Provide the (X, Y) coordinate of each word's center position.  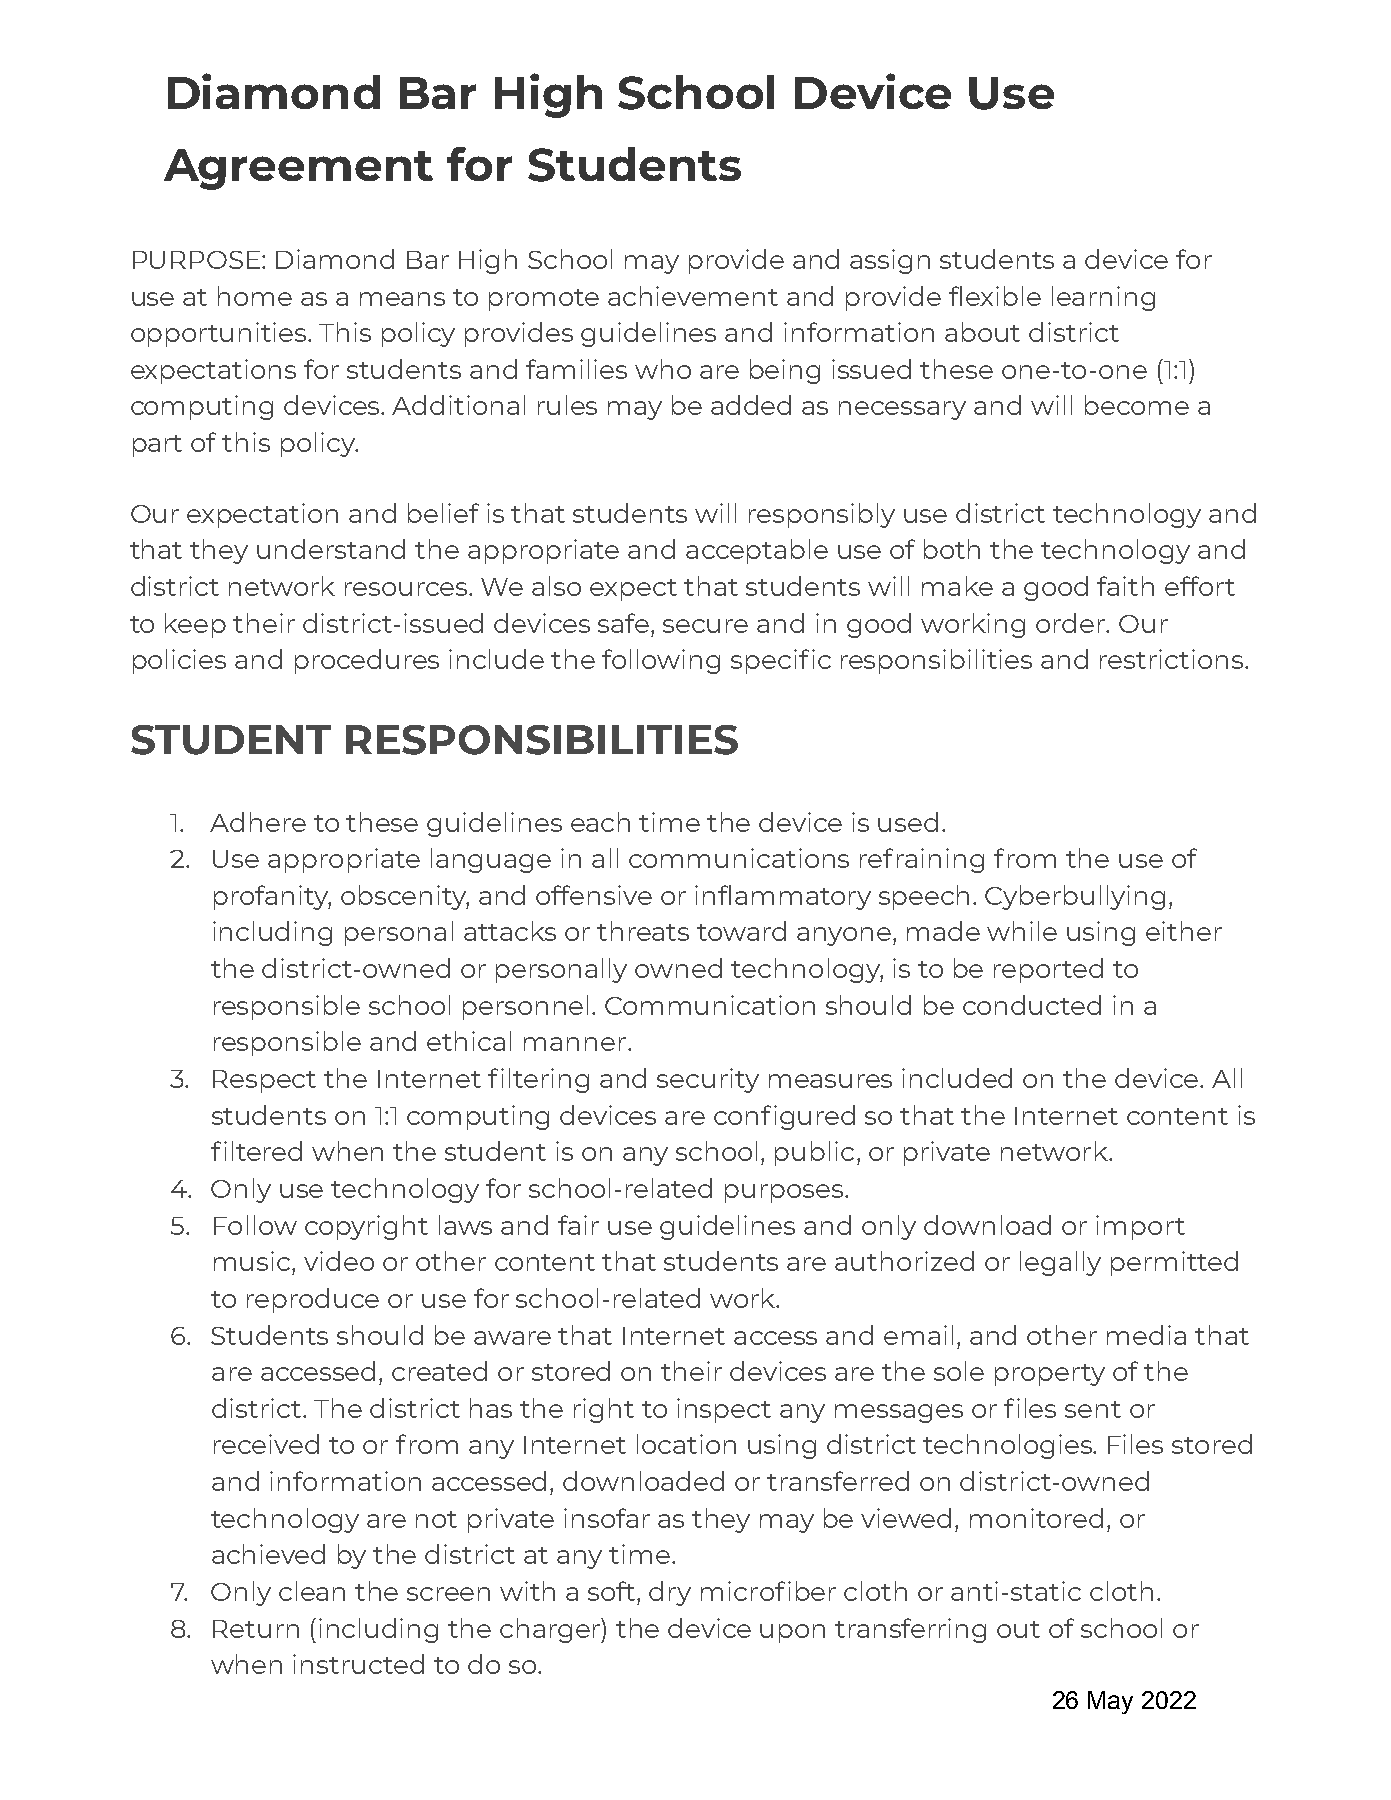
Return (256, 1629)
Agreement (298, 169)
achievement (693, 296)
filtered (256, 1151)
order (1072, 623)
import (1140, 1227)
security (708, 1080)
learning (1103, 298)
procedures (367, 661)
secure (705, 626)
